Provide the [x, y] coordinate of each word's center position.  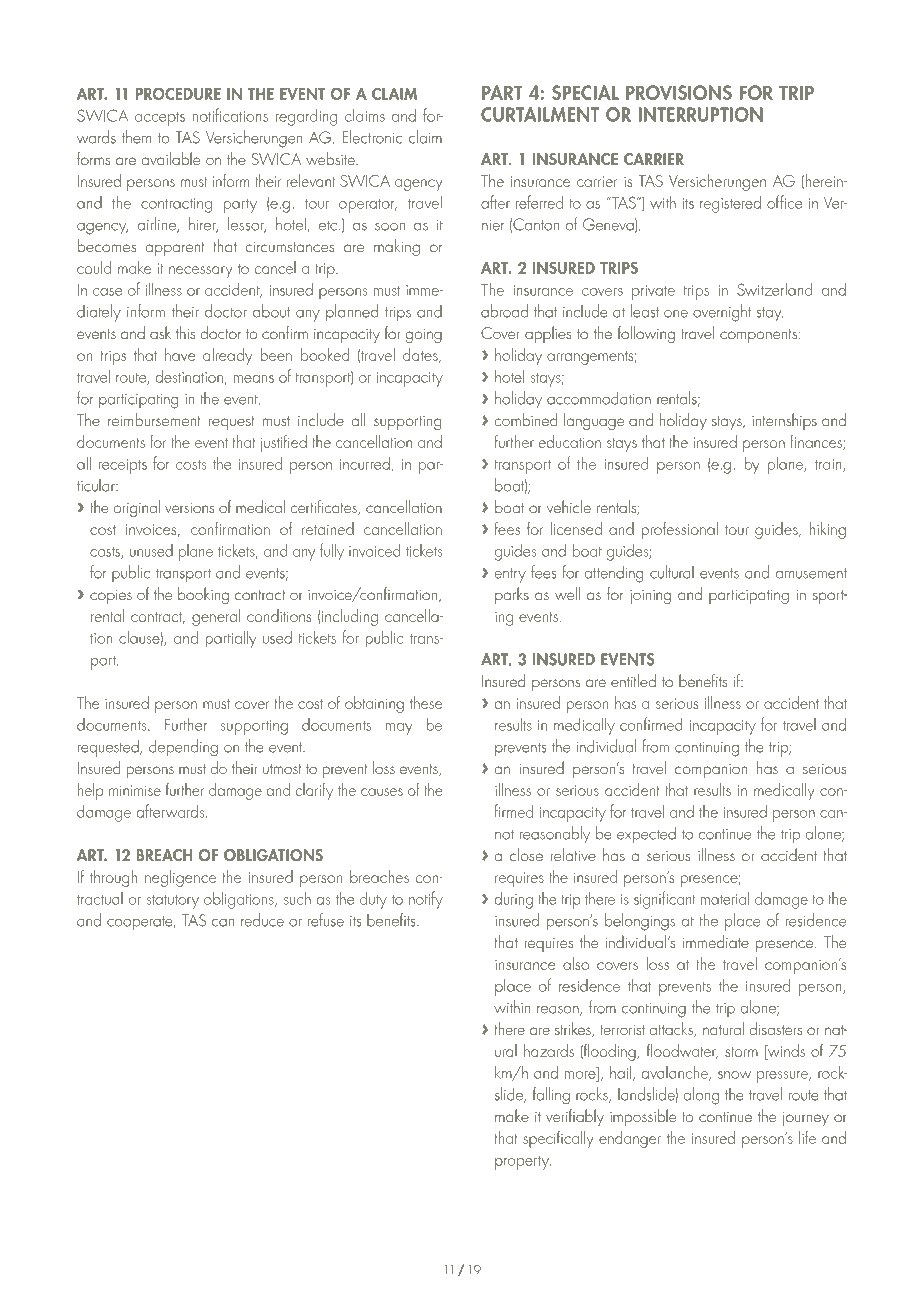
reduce [262, 920]
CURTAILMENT [540, 114]
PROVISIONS [679, 92]
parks [512, 595]
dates [421, 355]
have [180, 354]
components [758, 336]
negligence [180, 878]
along [701, 1096]
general [216, 617]
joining [650, 597]
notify [426, 900]
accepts [160, 119]
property [523, 1163]
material [725, 898]
